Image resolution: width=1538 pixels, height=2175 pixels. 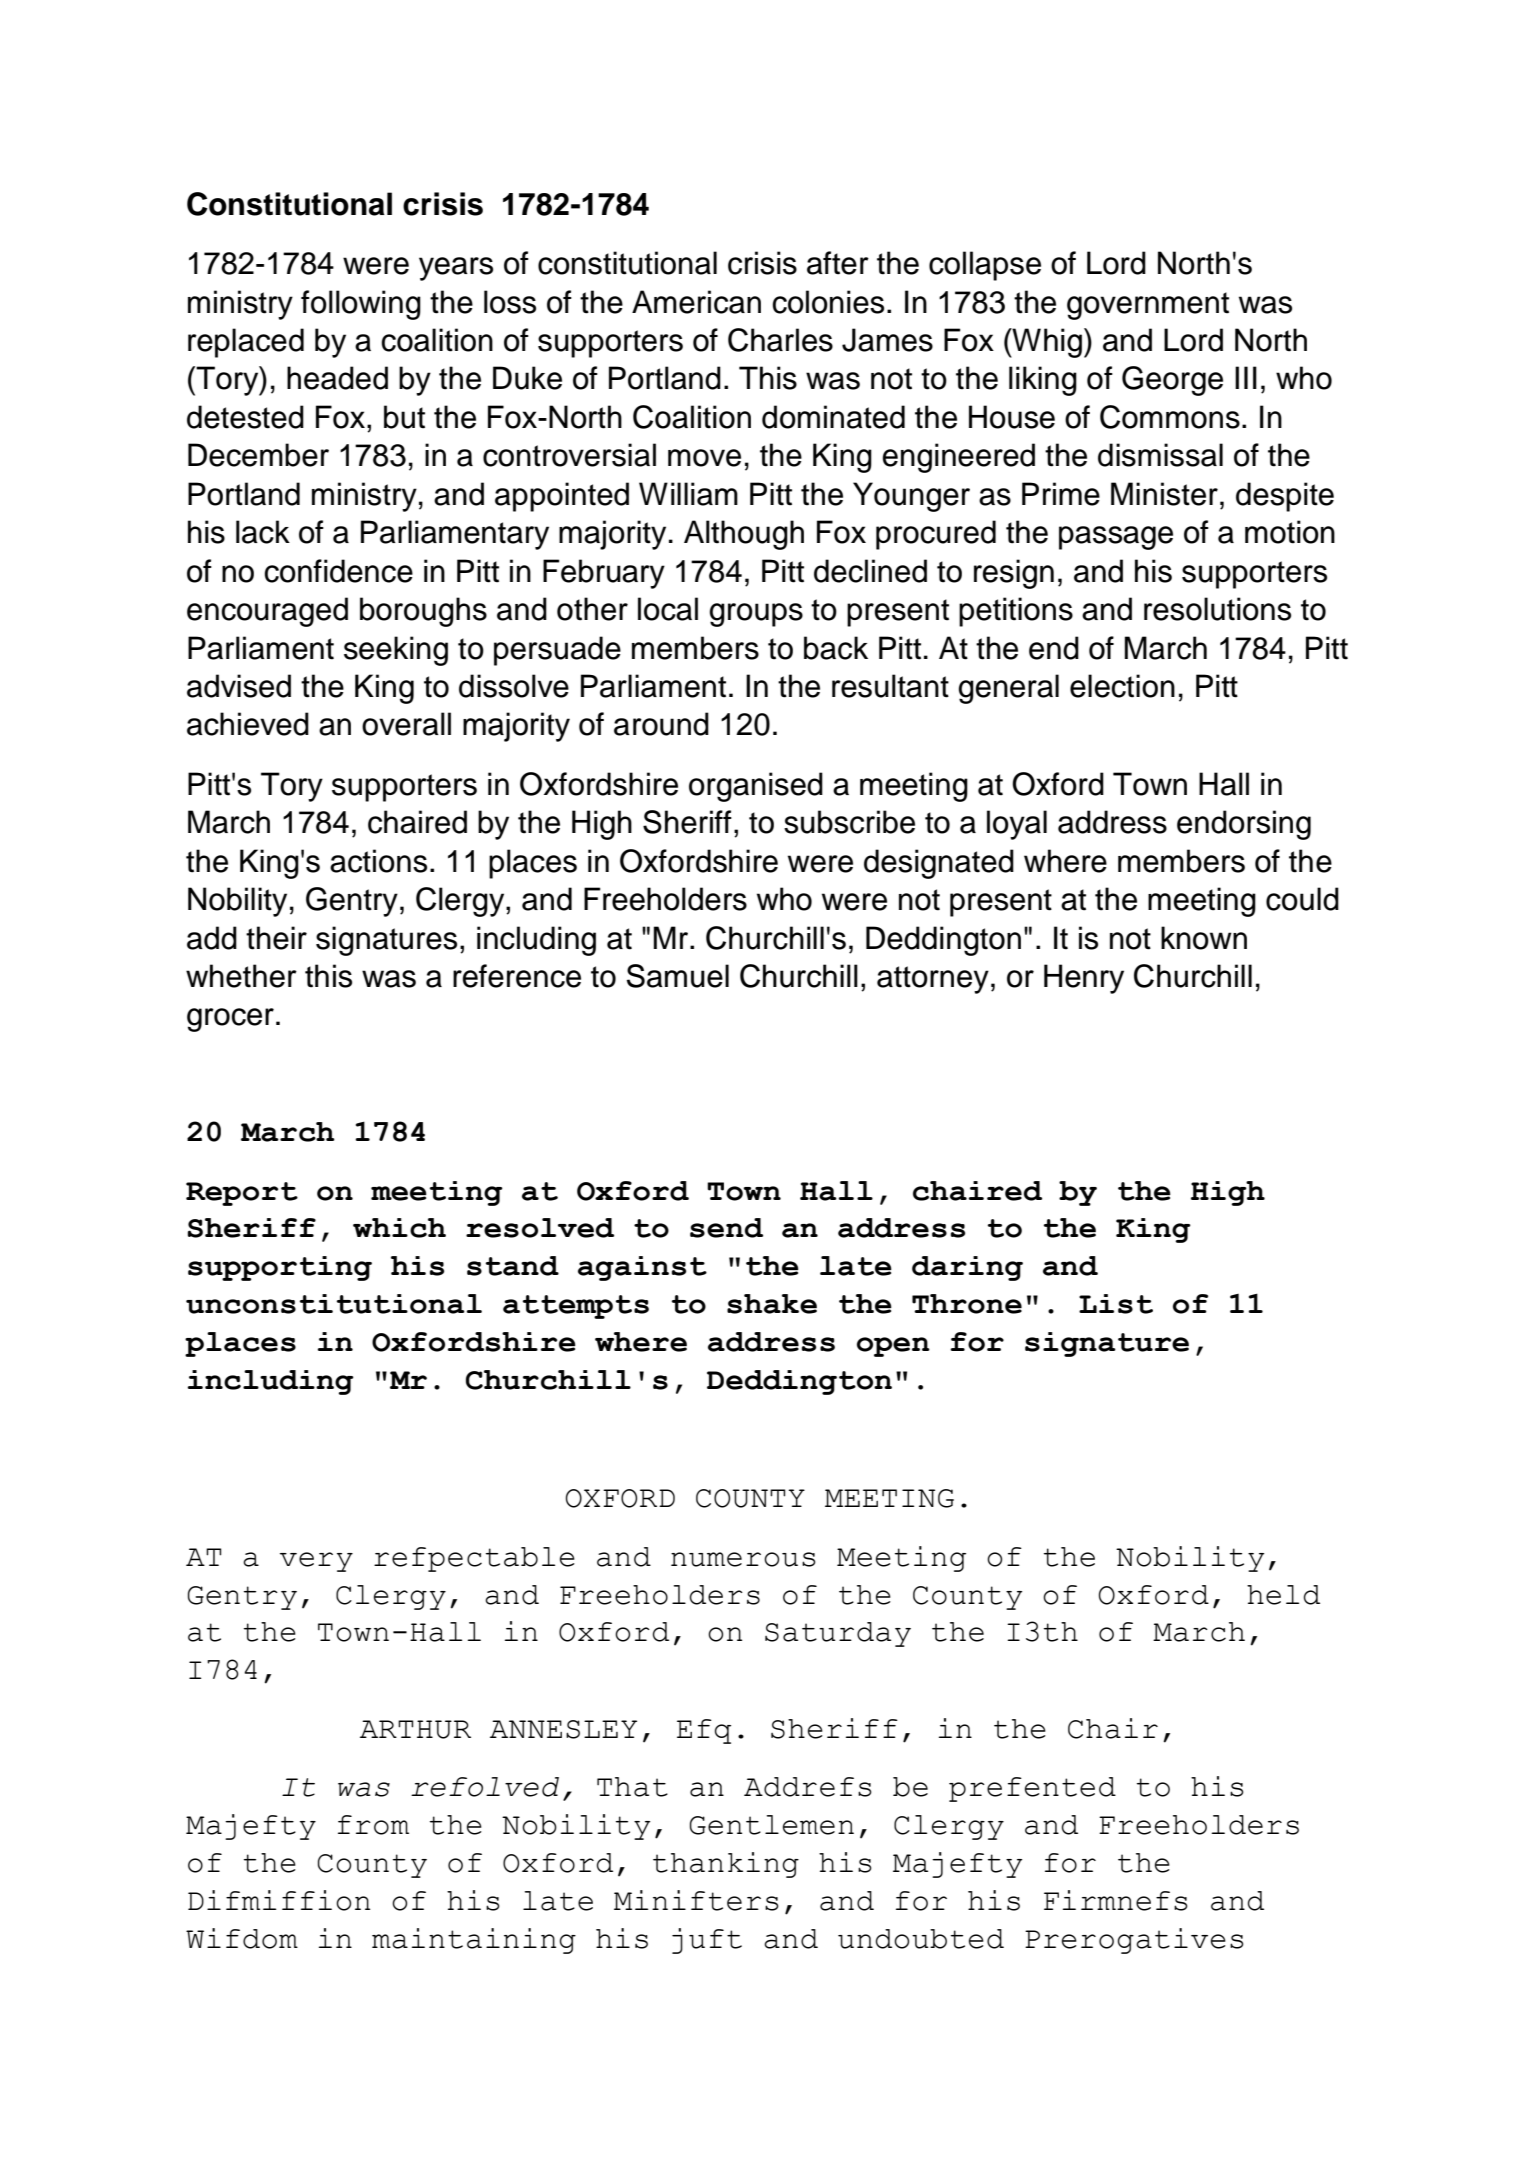 What do you see at coordinates (780, 340) in the screenshot?
I see `Charles` at bounding box center [780, 340].
